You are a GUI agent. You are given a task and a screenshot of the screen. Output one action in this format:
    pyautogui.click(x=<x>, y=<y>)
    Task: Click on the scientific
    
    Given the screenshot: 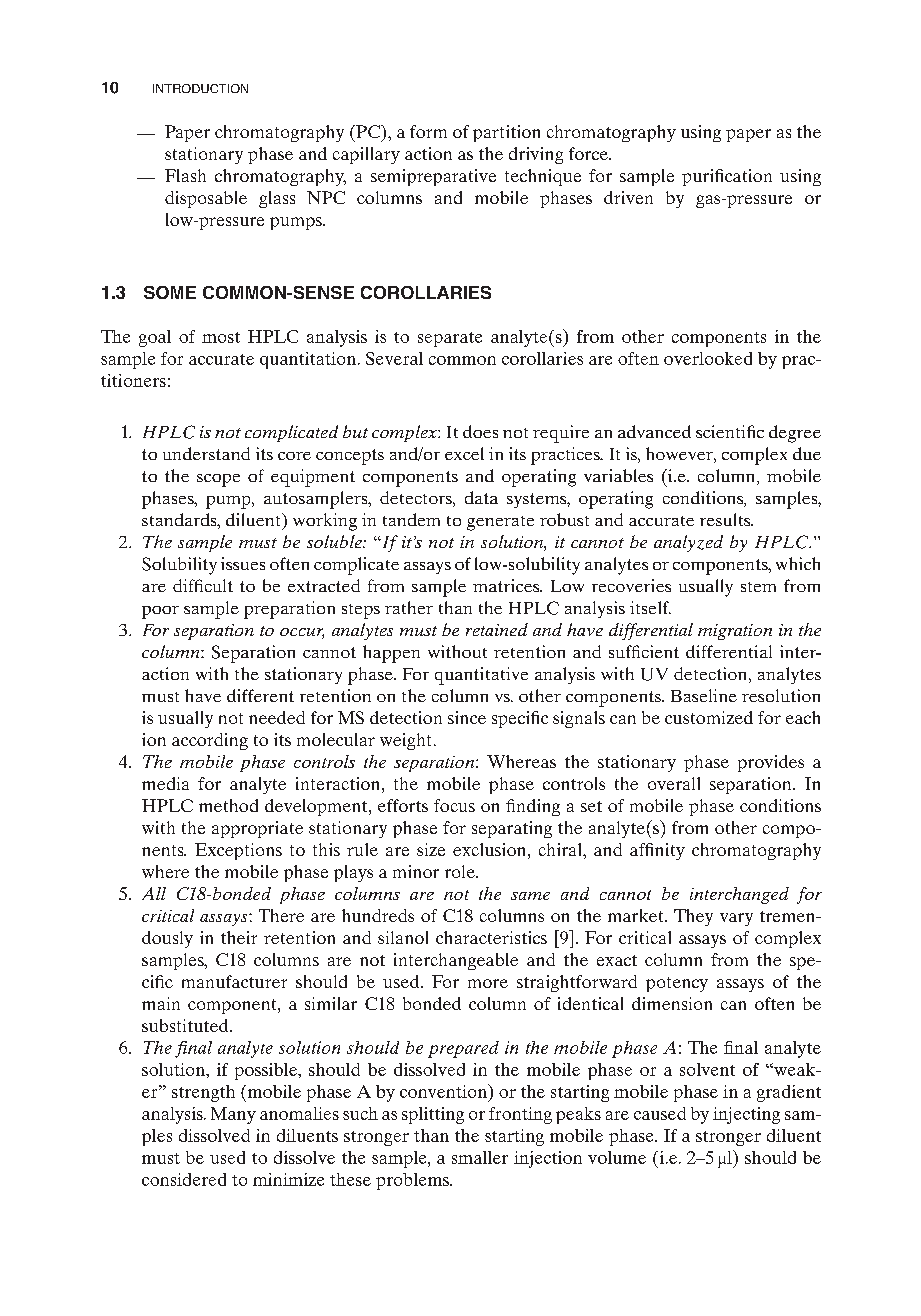 What is the action you would take?
    pyautogui.click(x=730, y=431)
